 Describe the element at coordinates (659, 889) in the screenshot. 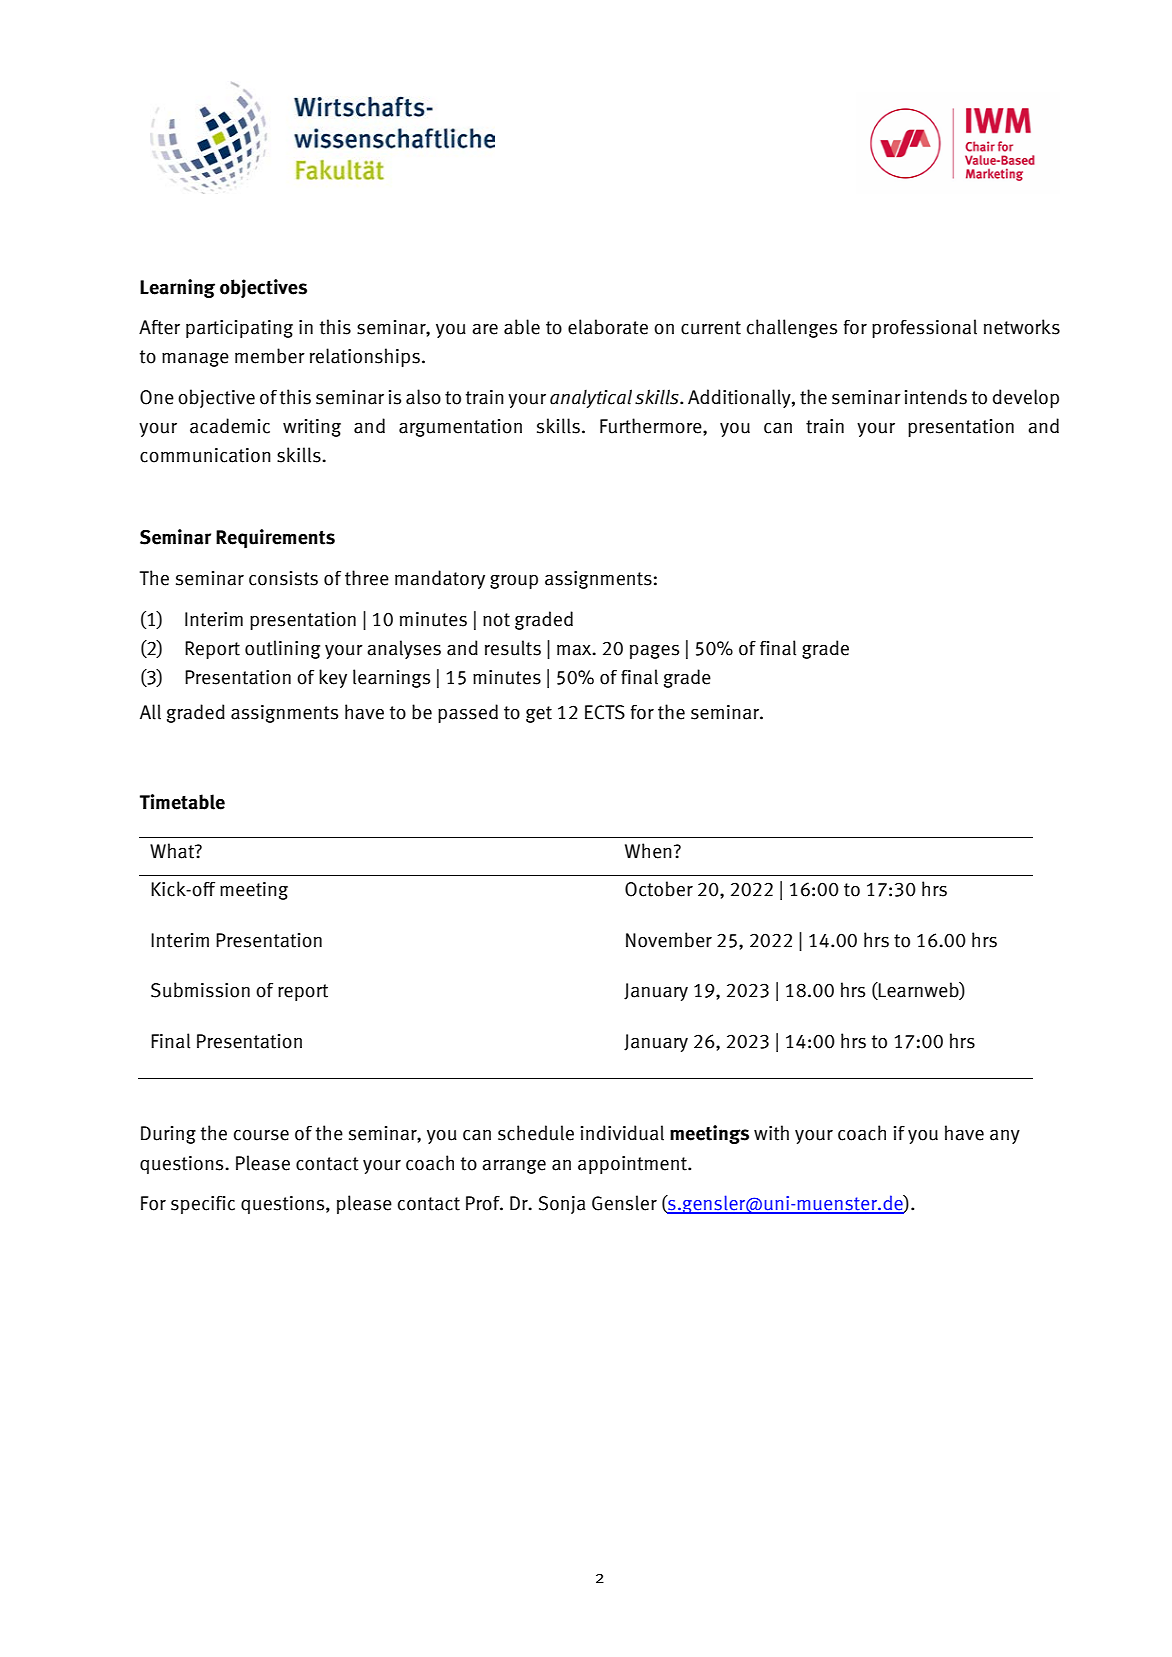

I see `October` at that location.
